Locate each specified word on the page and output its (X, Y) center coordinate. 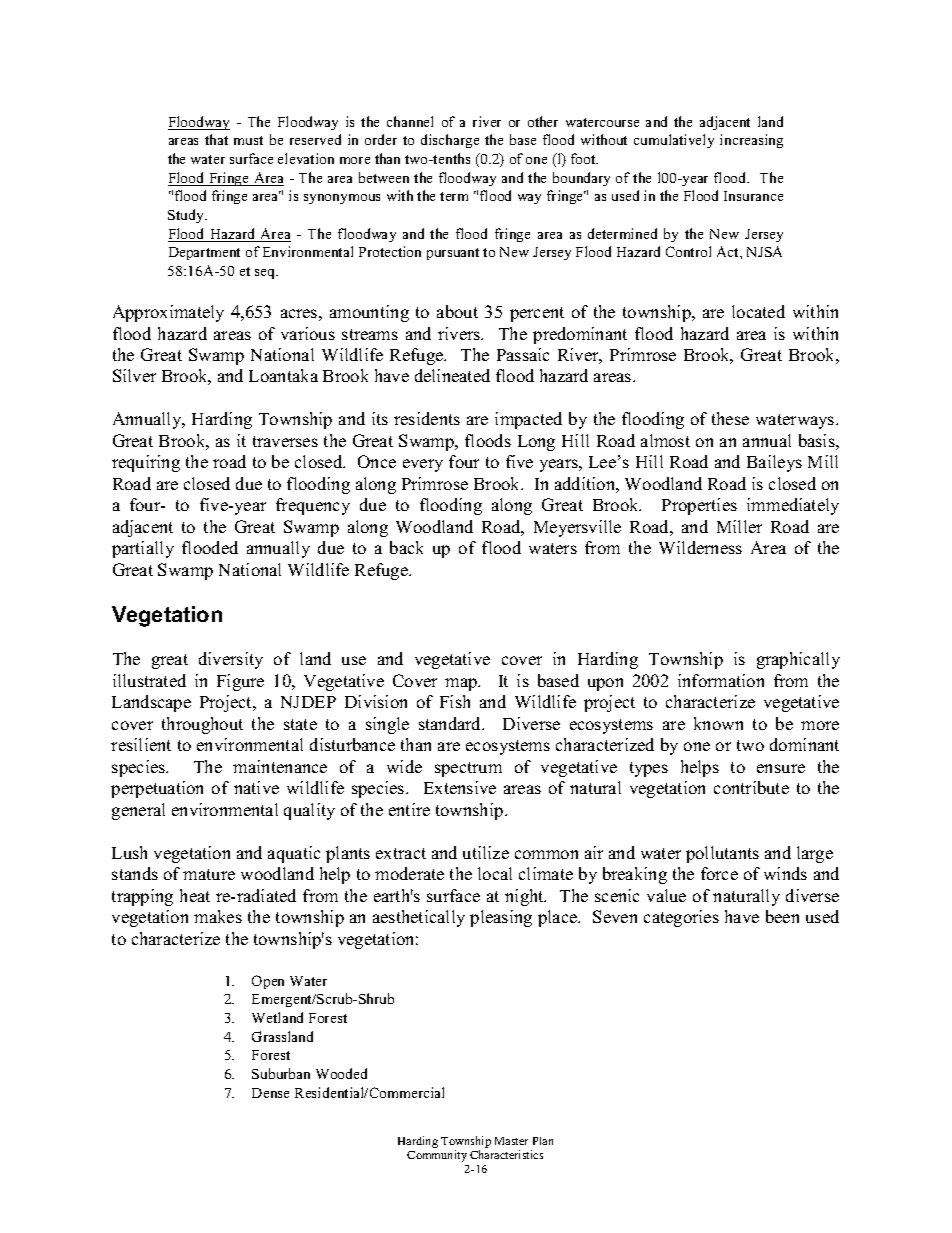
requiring (146, 463)
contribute (751, 787)
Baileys (774, 463)
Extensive (460, 787)
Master (511, 1141)
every (423, 465)
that (216, 139)
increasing (751, 141)
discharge (450, 141)
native (256, 787)
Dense (270, 1093)
